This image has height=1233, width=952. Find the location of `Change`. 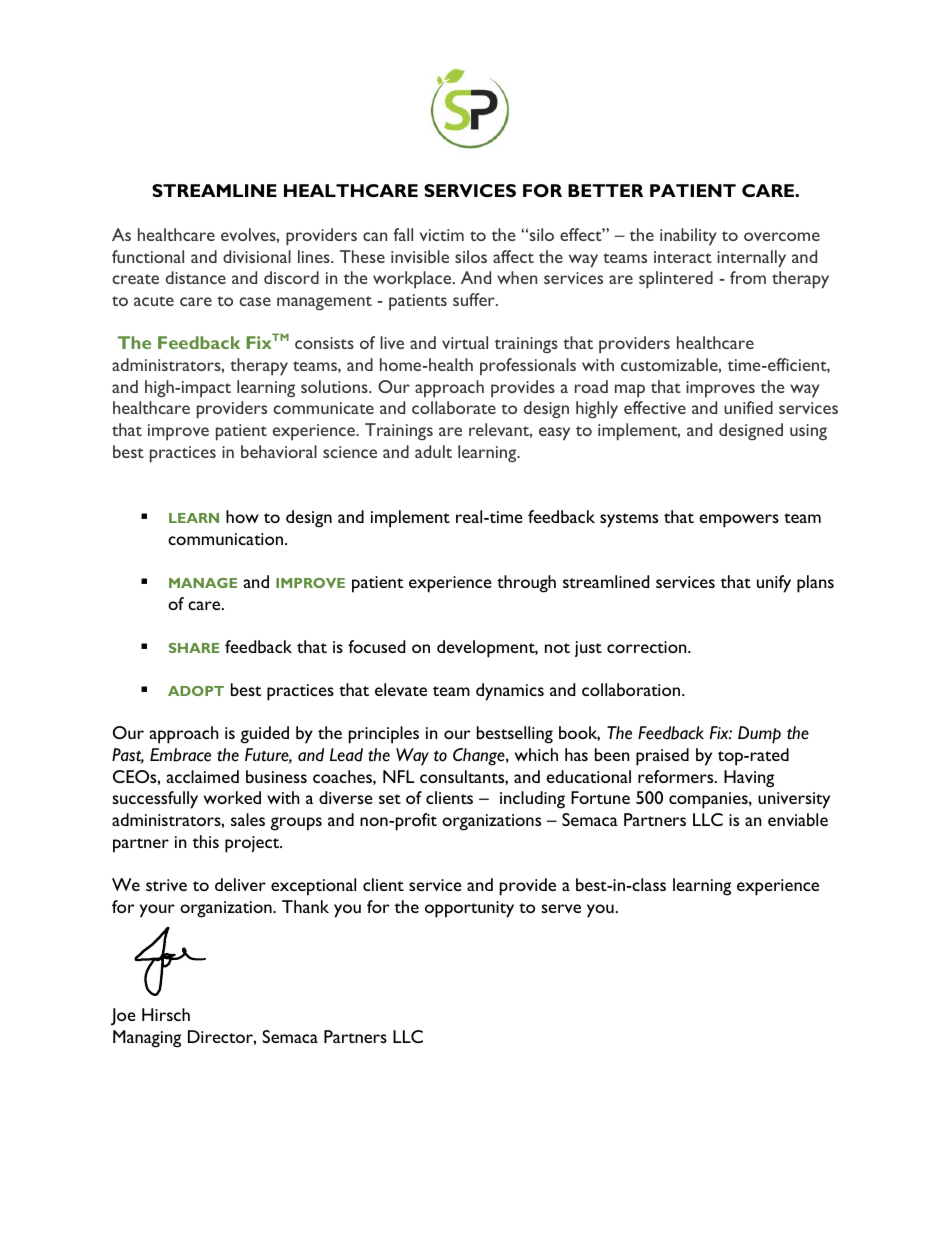

Change is located at coordinates (480, 757).
